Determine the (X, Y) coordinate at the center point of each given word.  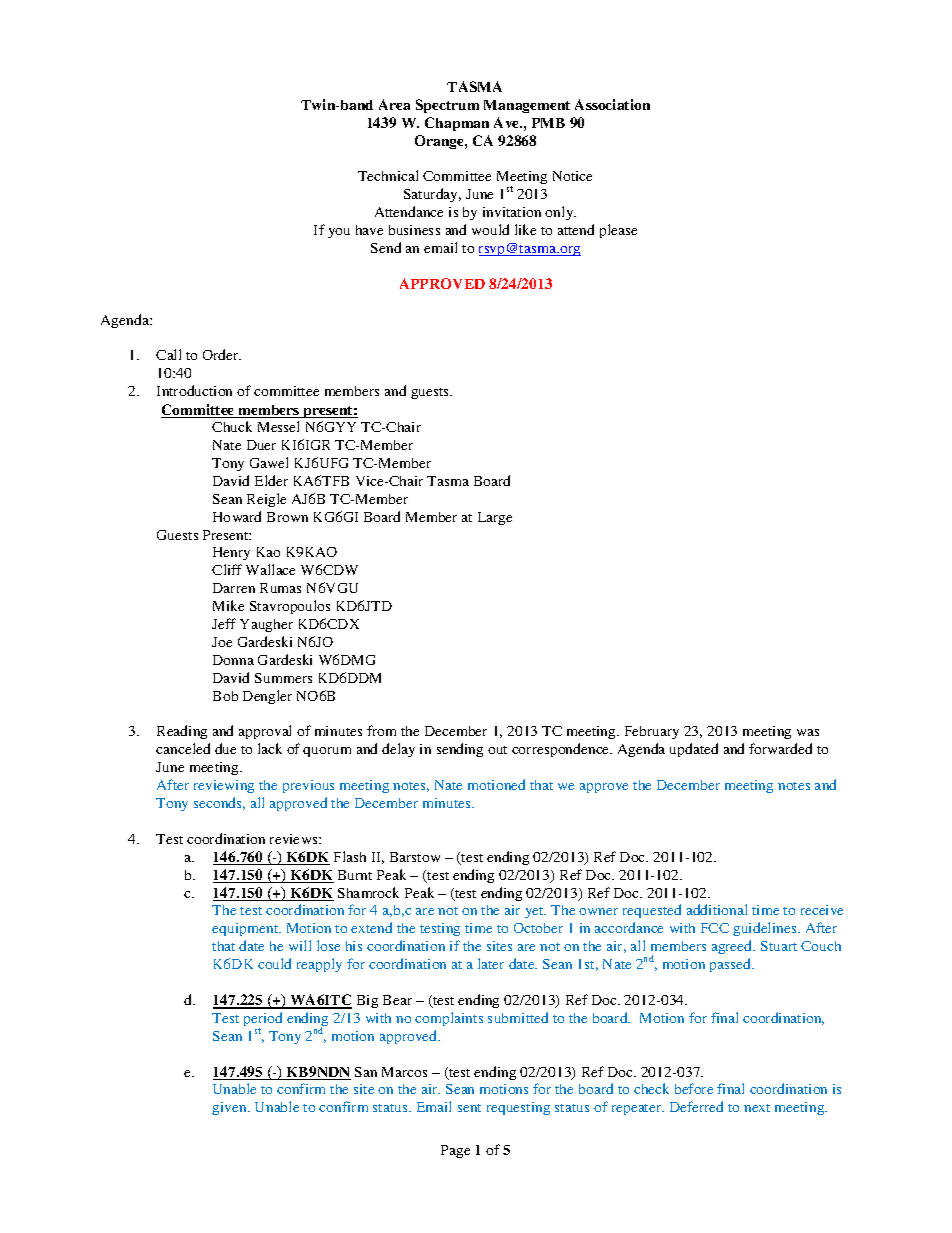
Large (495, 518)
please (618, 231)
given (230, 1108)
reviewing (224, 786)
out (497, 750)
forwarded (780, 748)
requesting (518, 1108)
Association (612, 104)
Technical (388, 175)
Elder (271, 480)
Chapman (457, 124)
